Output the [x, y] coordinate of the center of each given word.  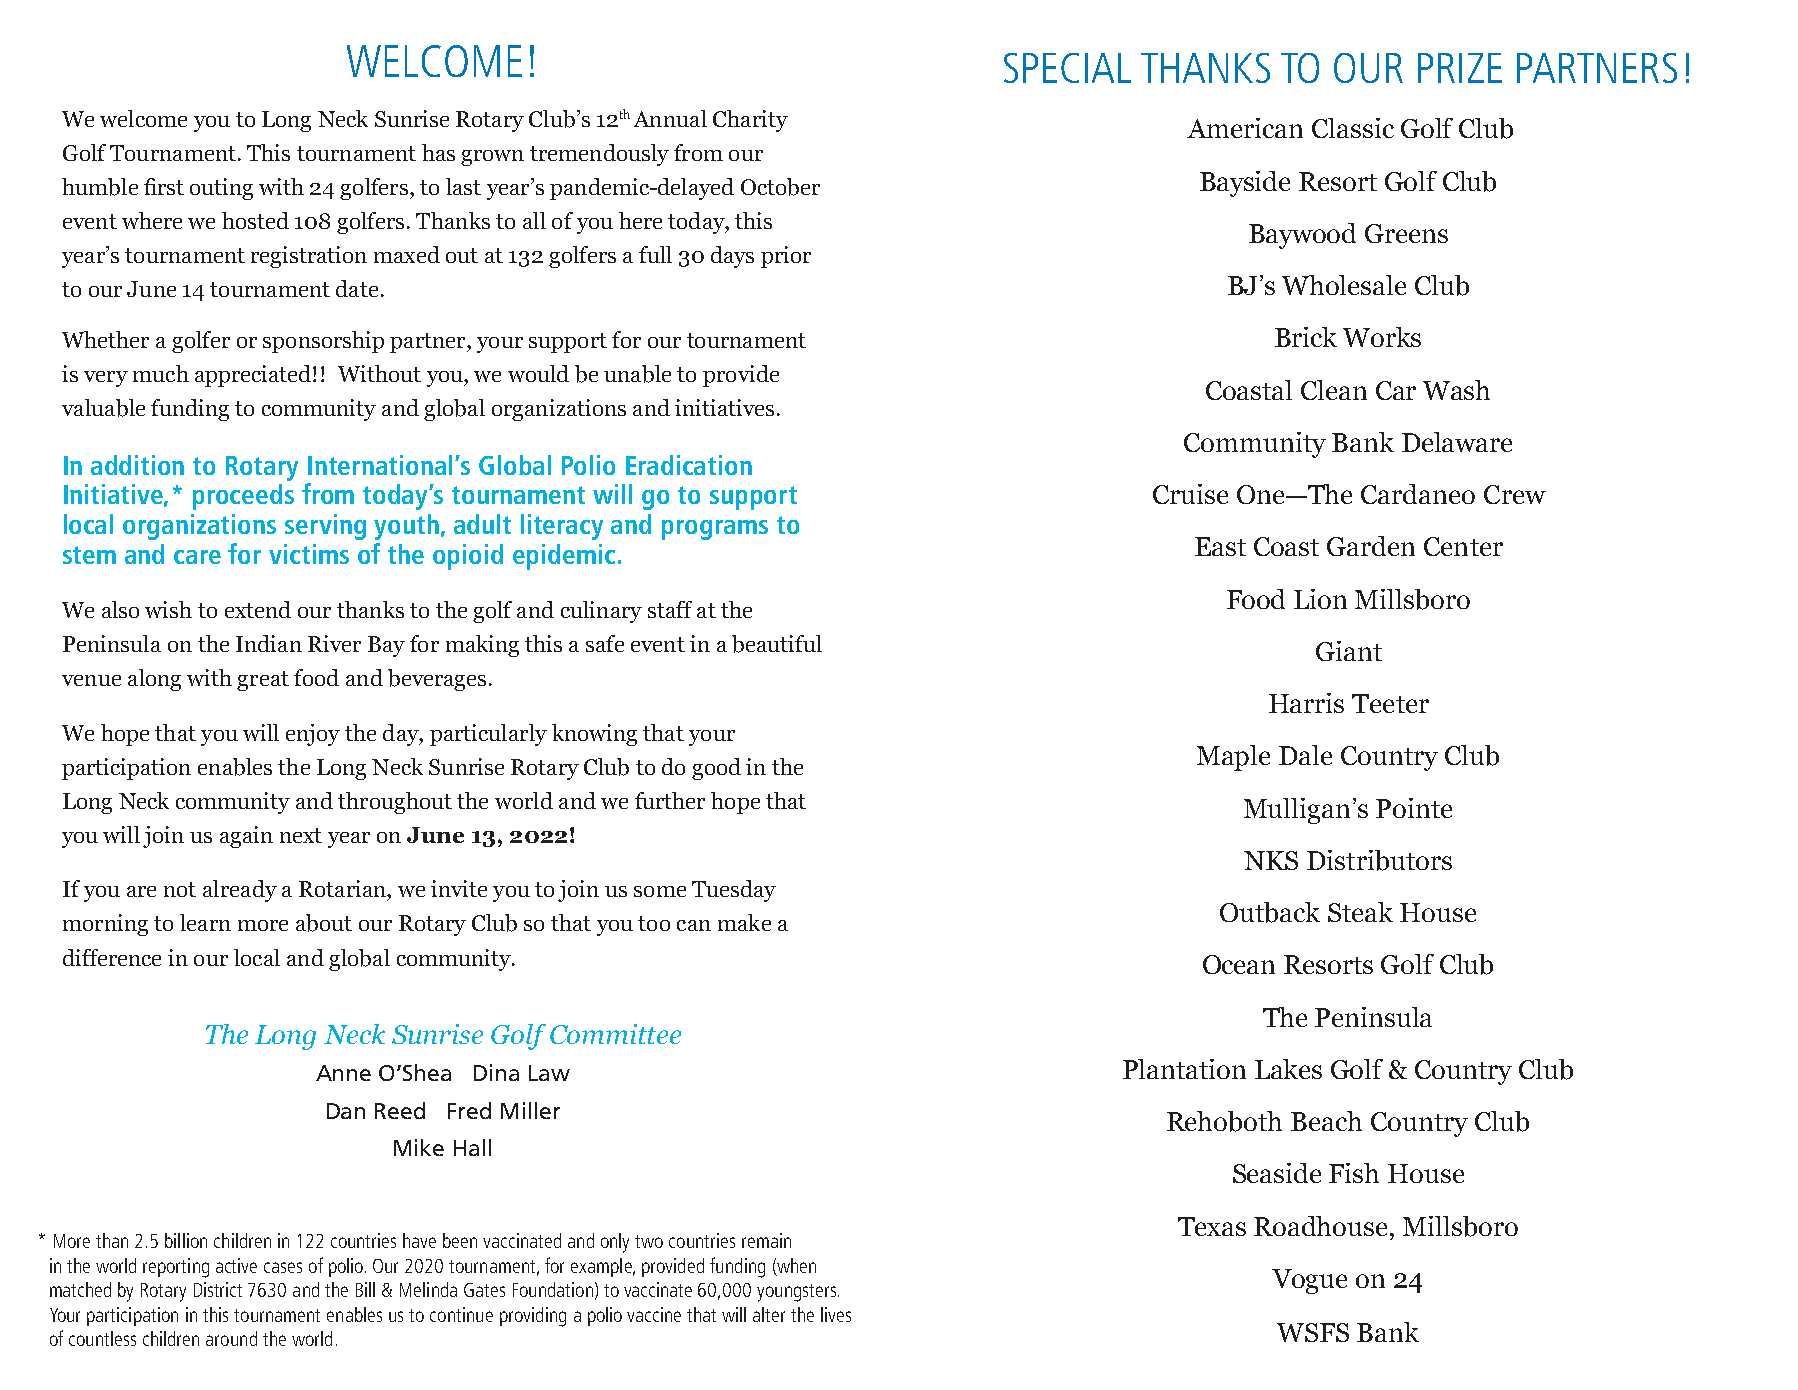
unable [637, 374]
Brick [1306, 337]
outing [221, 189]
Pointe [1414, 808]
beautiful [777, 644]
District [218, 1289]
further [670, 800]
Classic [1353, 128]
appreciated [254, 376]
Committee [615, 1034]
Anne [343, 1073]
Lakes [1288, 1069]
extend [258, 609]
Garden [1371, 546]
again [246, 837]
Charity [750, 121]
